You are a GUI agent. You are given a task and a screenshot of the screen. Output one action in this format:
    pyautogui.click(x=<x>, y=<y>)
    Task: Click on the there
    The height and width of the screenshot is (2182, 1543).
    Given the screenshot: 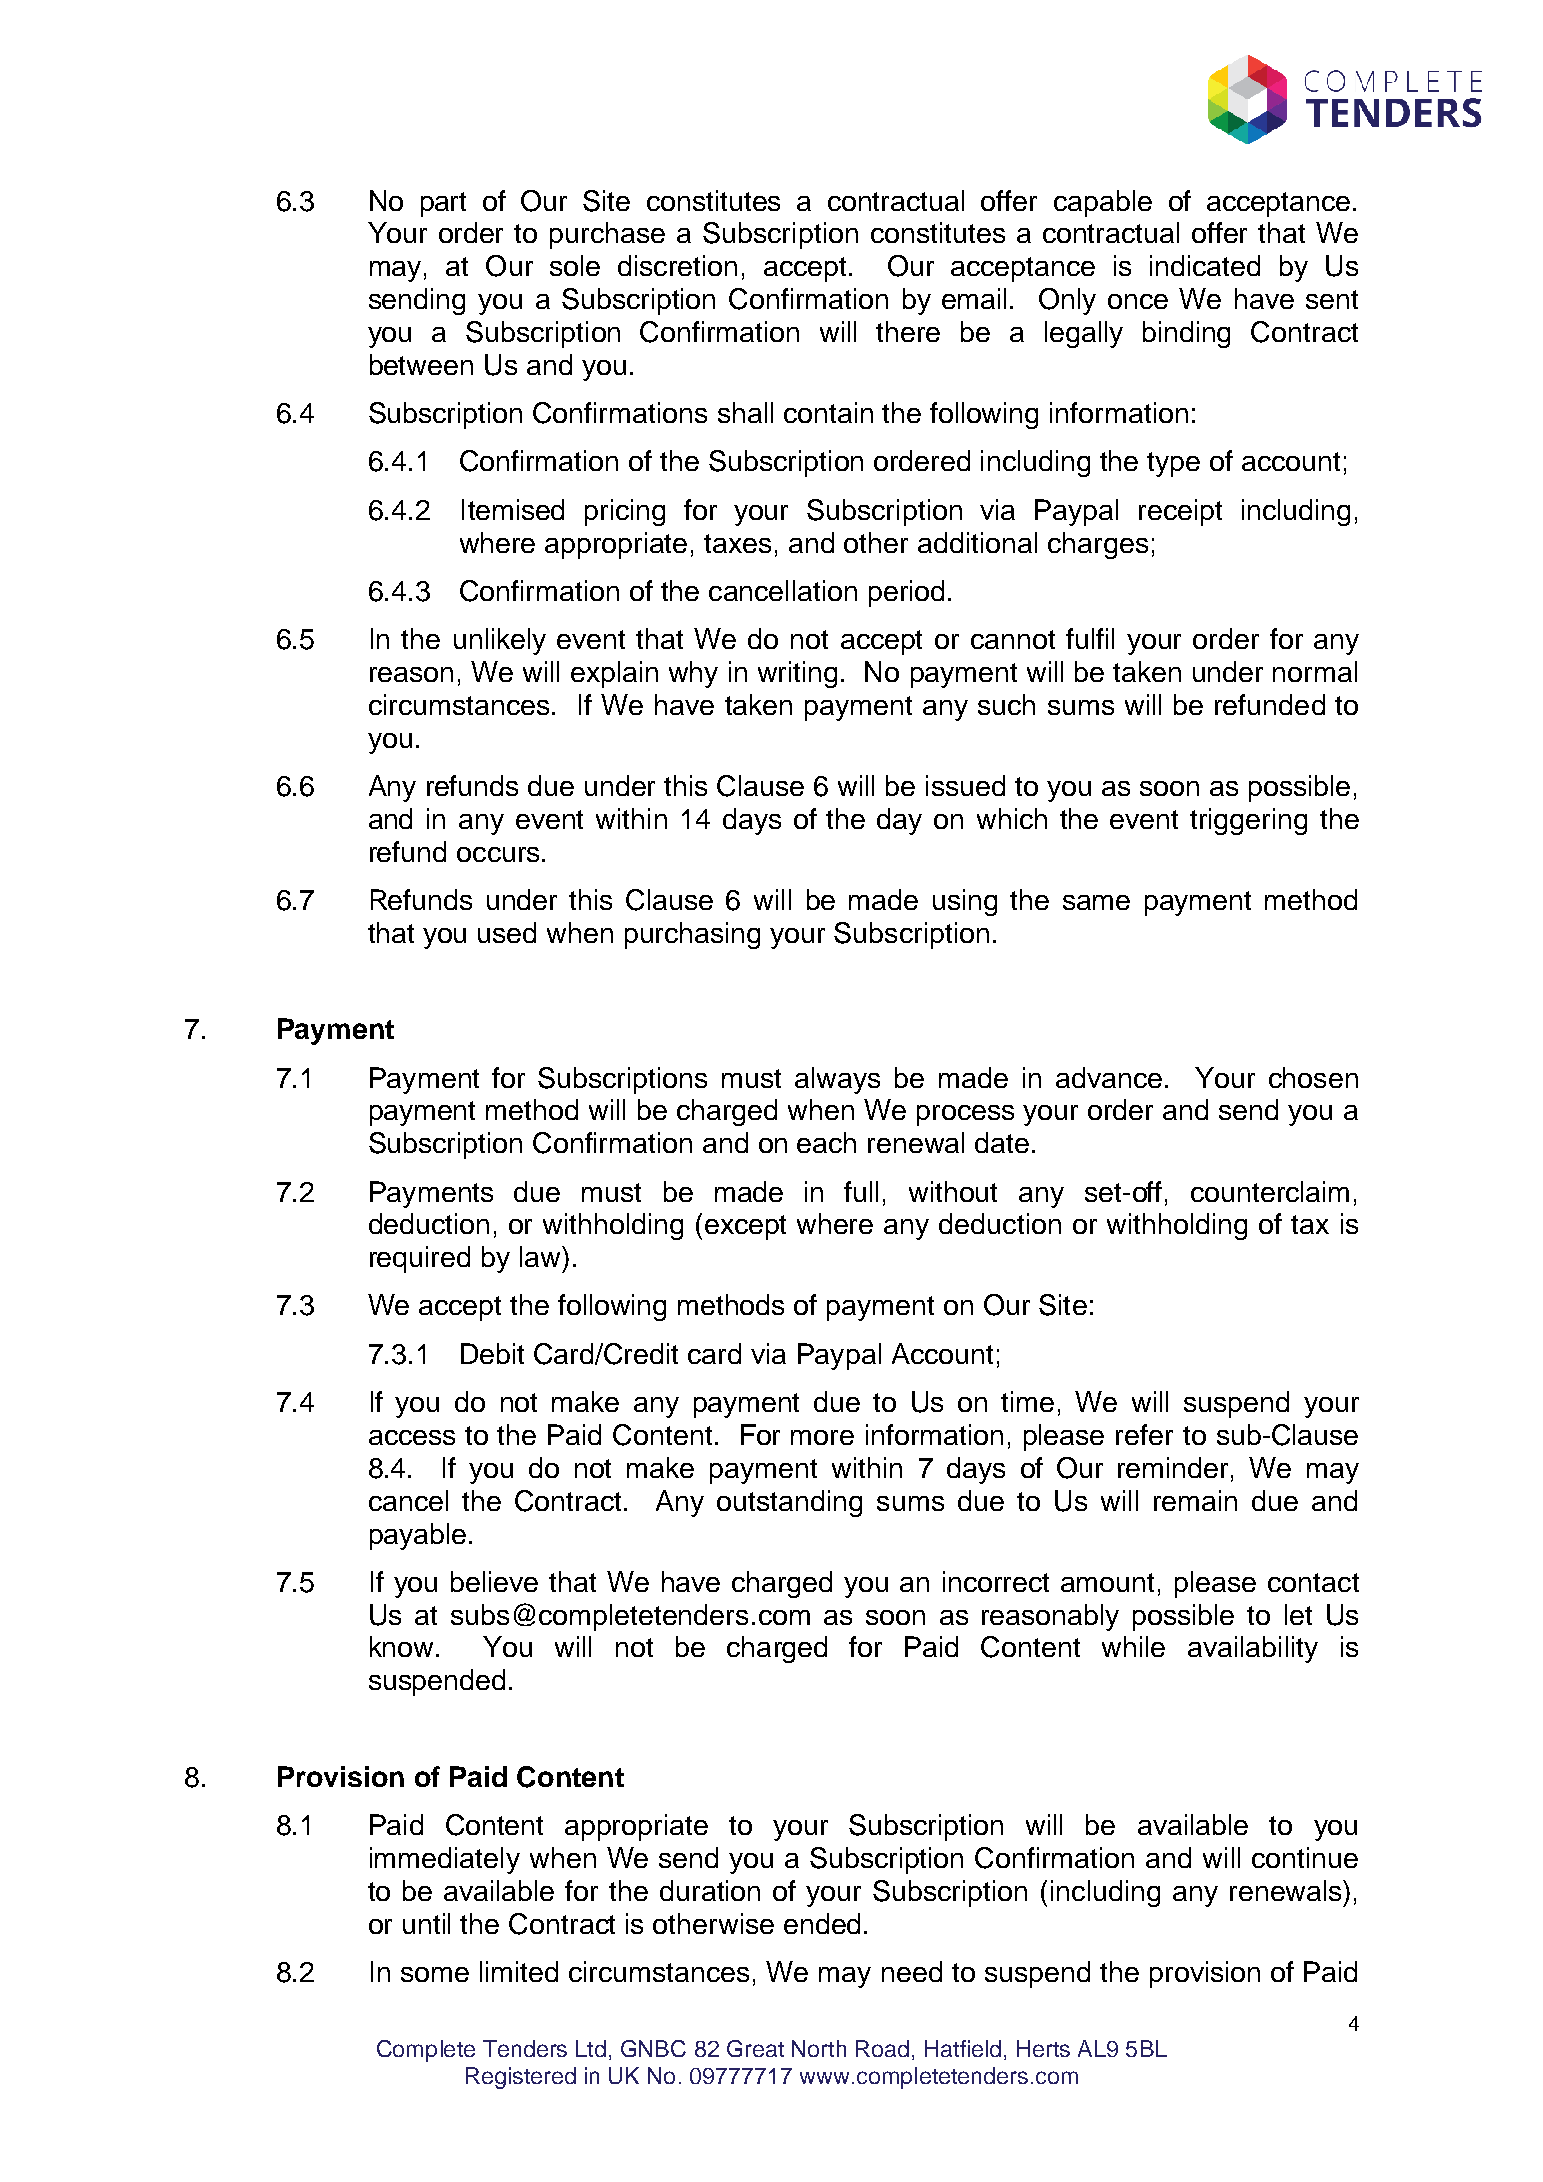 What is the action you would take?
    pyautogui.click(x=908, y=331)
